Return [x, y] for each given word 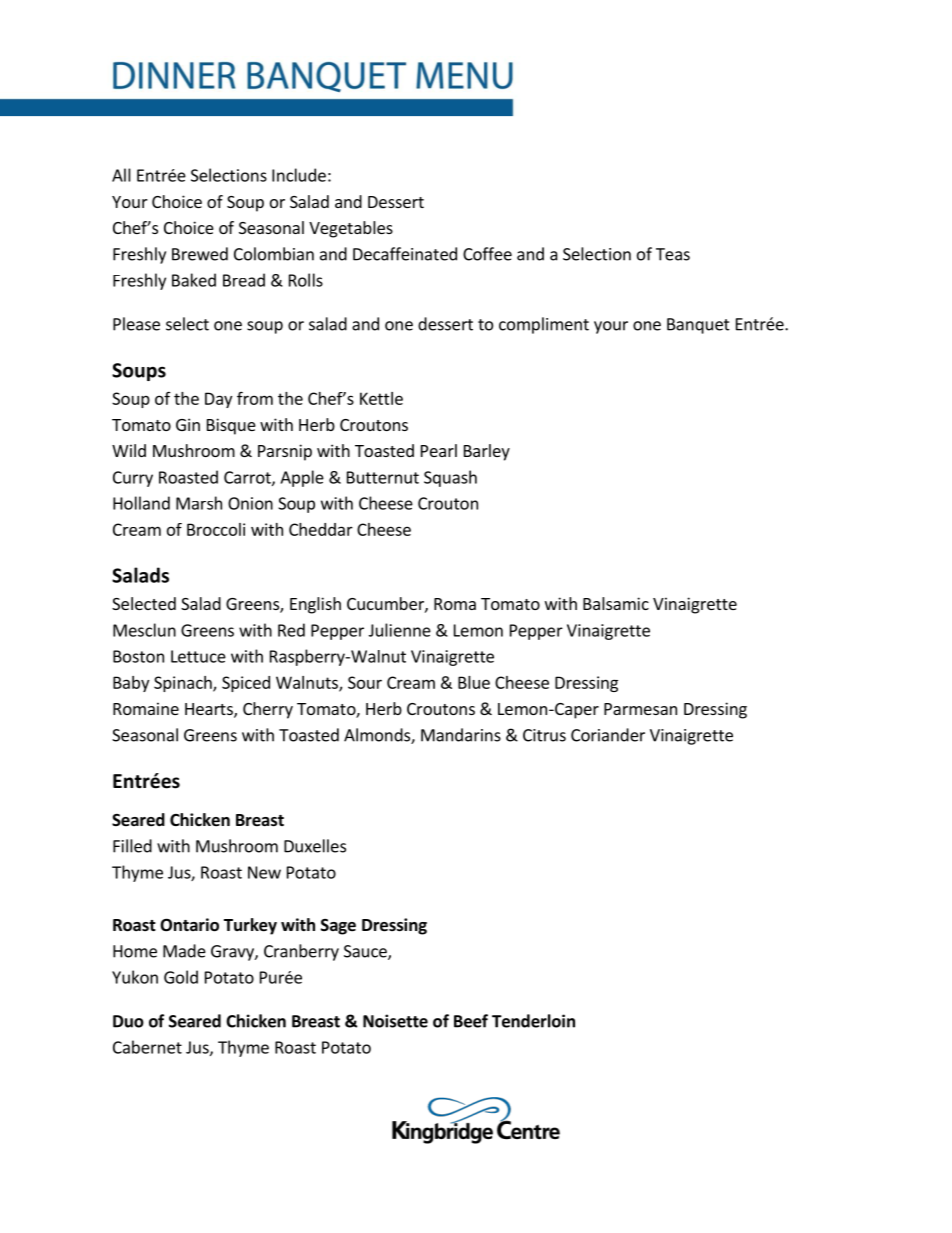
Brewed [200, 254]
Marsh [199, 503]
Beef [471, 1021]
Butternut [383, 477]
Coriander [608, 735]
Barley [487, 452]
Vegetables [351, 229]
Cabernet [147, 1047]
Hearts [210, 710]
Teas [673, 254]
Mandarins [461, 735]
